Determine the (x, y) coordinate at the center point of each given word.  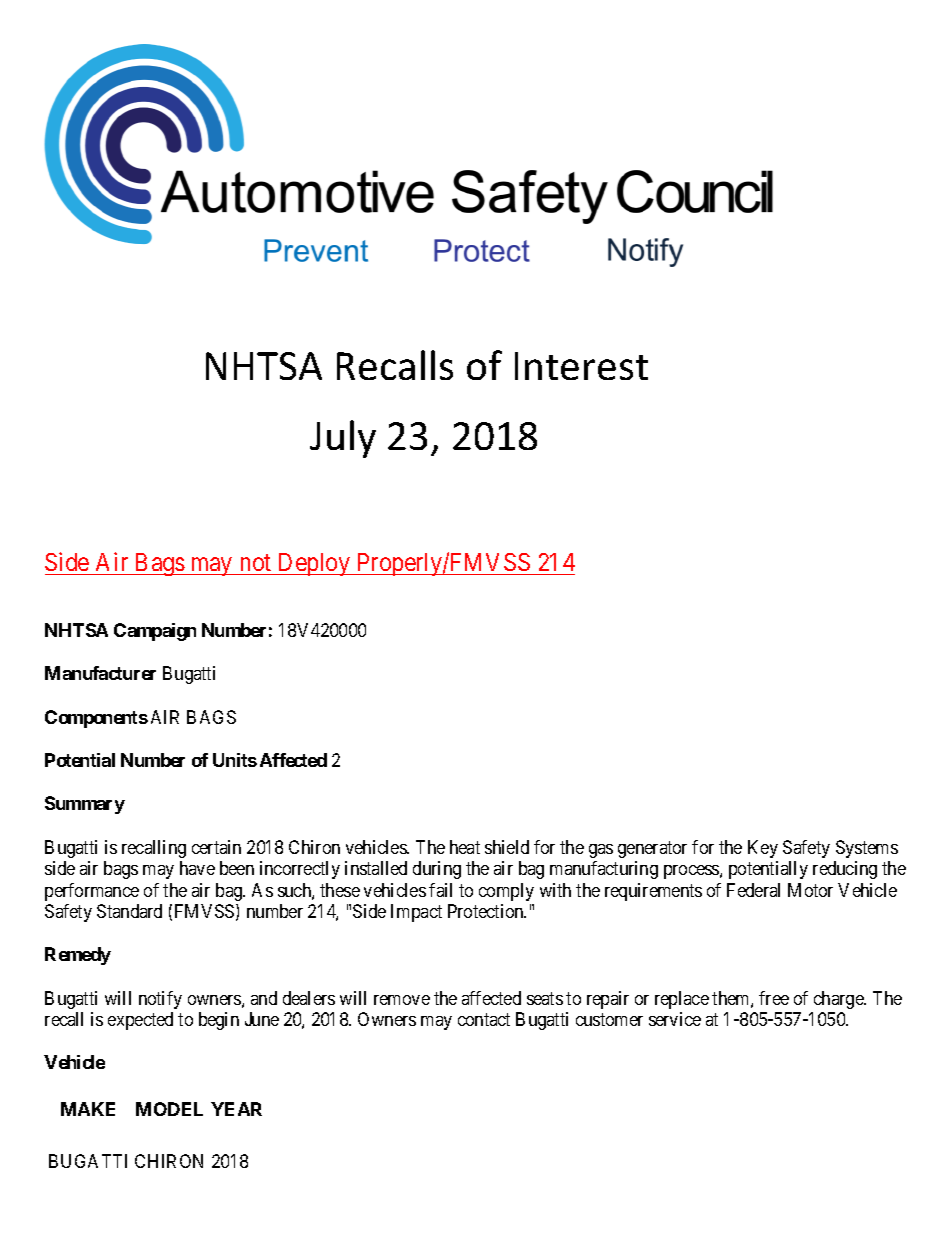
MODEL (169, 1109)
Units (235, 760)
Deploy (314, 564)
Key (763, 849)
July (343, 439)
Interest (581, 366)
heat (465, 847)
